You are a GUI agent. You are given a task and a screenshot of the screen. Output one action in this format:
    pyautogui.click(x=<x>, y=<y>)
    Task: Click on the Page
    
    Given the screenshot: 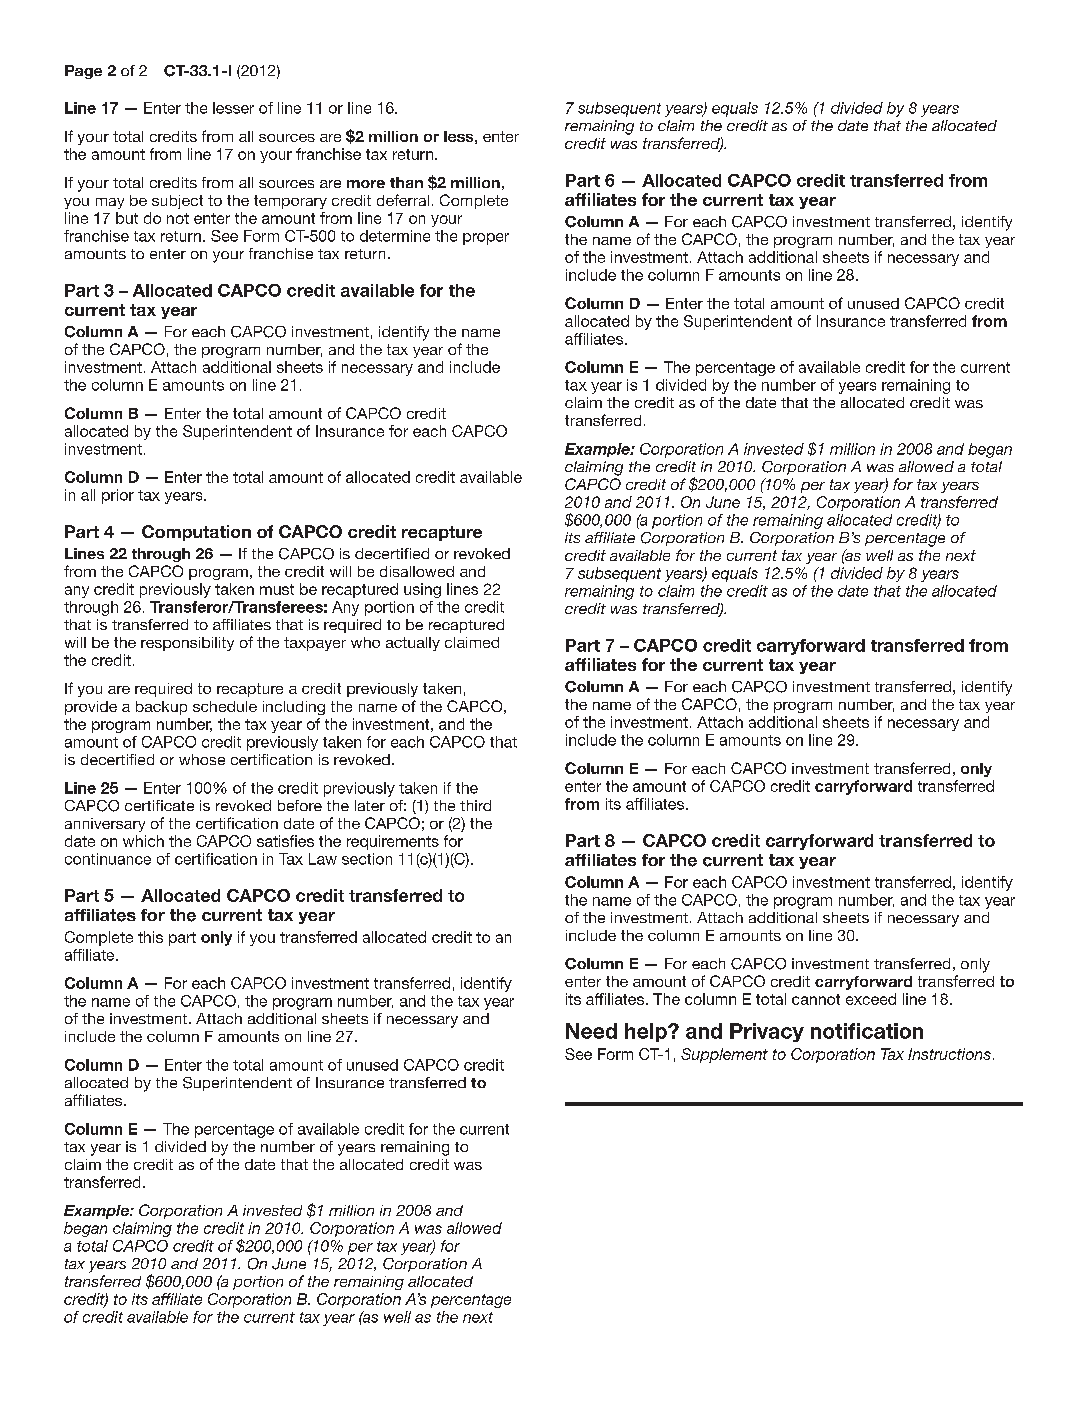 What is the action you would take?
    pyautogui.click(x=83, y=72)
